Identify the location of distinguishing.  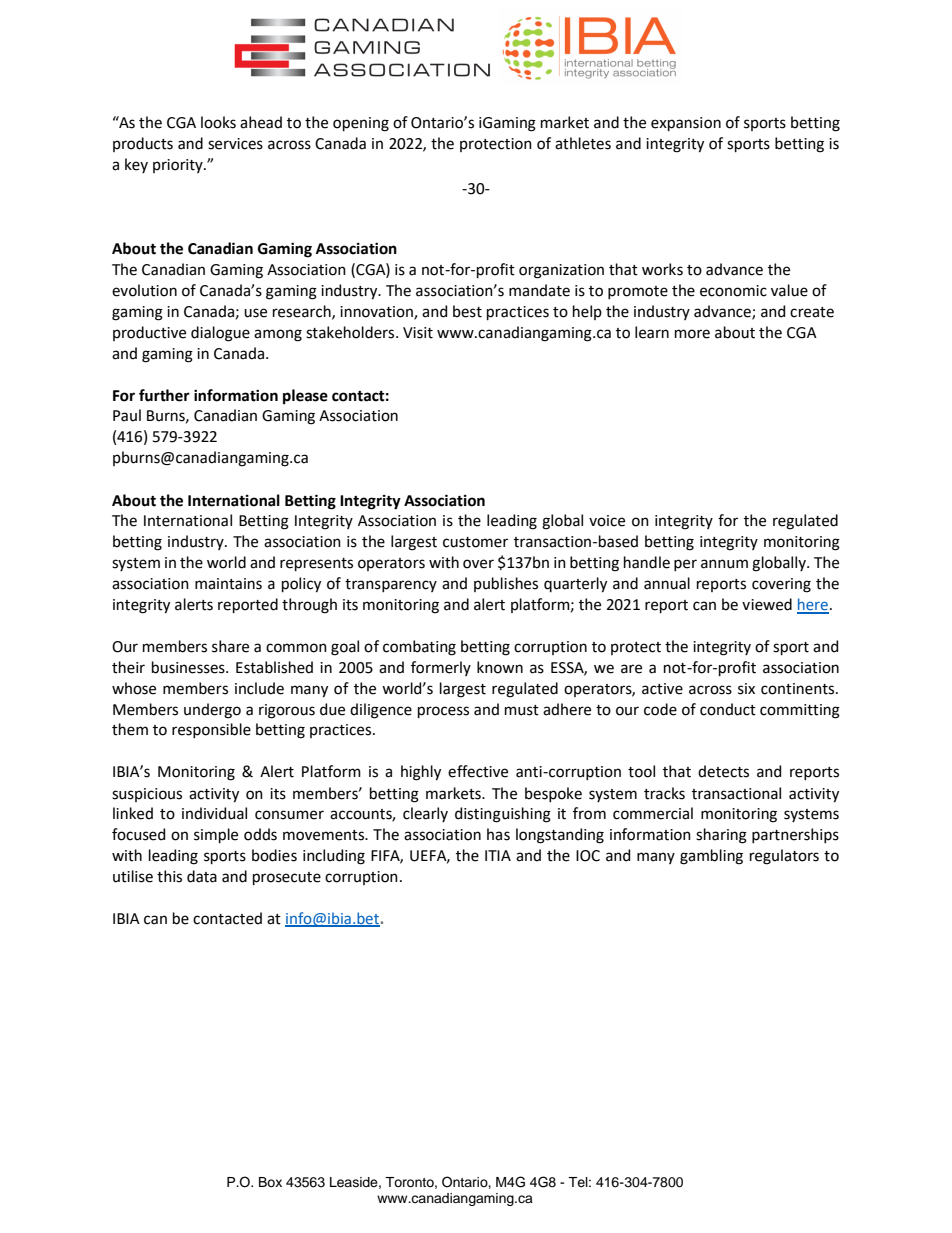
(503, 815).
